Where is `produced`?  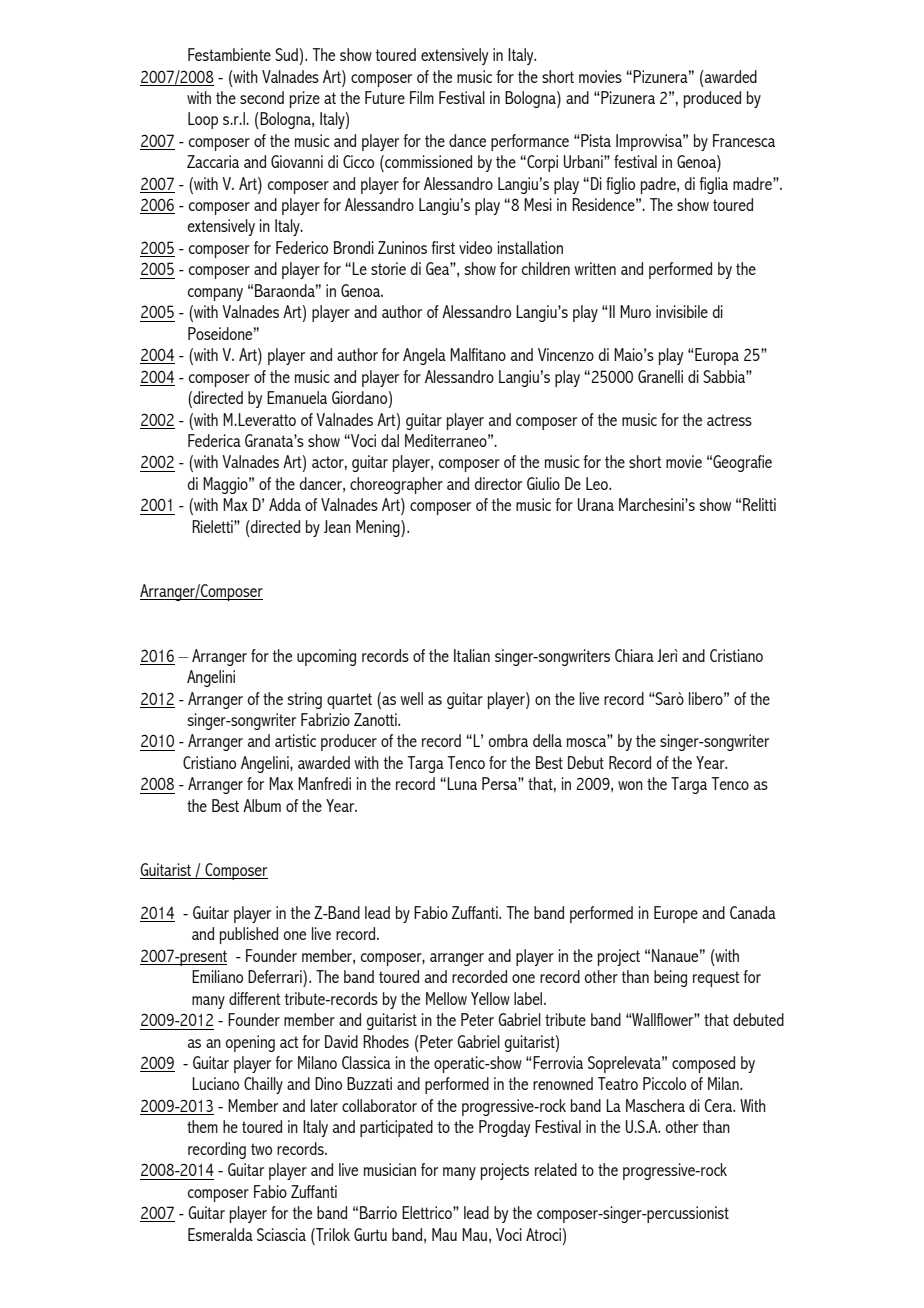
produced is located at coordinates (712, 99).
